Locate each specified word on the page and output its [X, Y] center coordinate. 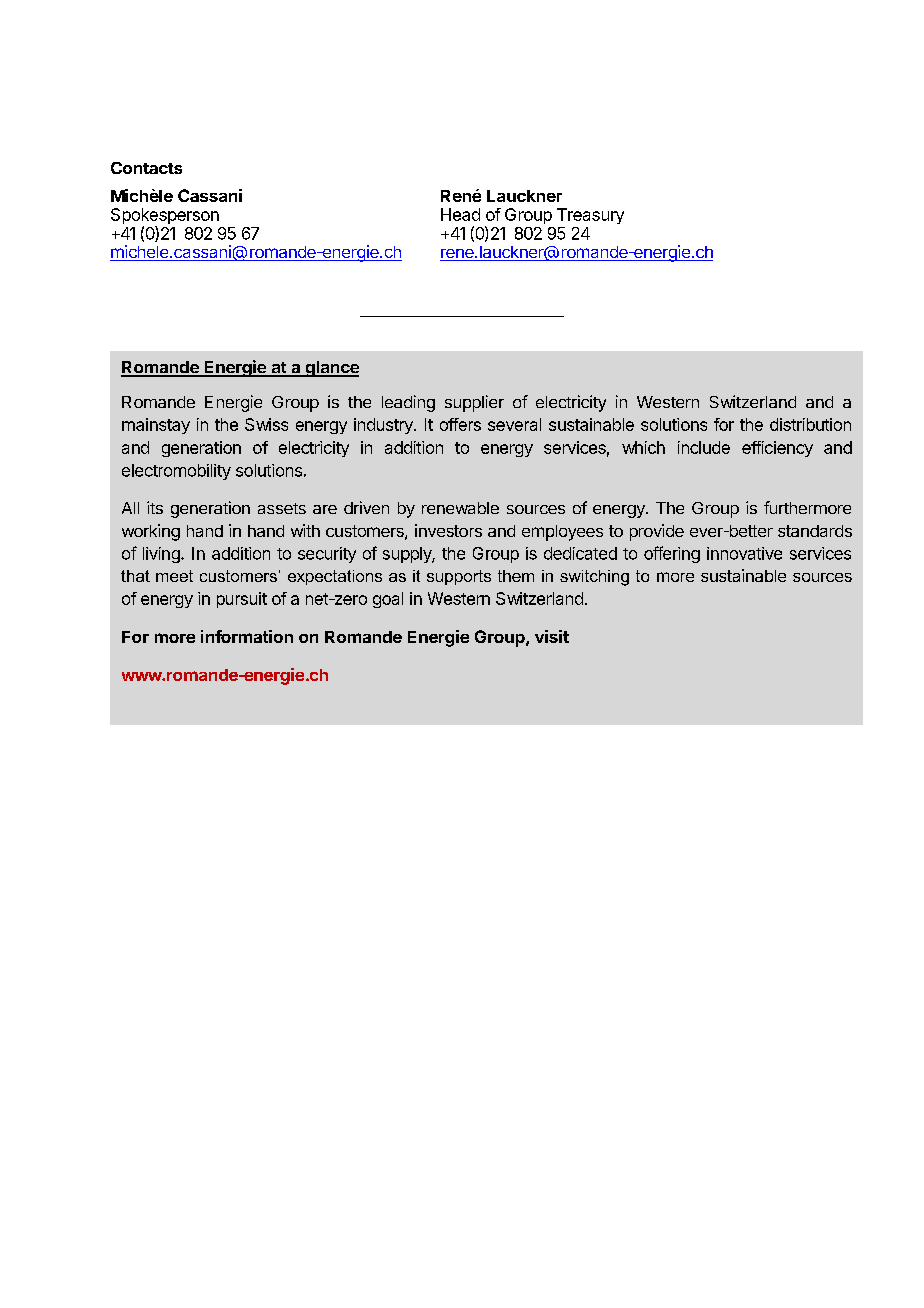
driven [366, 507]
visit [552, 636]
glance [331, 369]
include [704, 447]
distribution [810, 424]
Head [460, 214]
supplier [474, 403]
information [247, 636]
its [155, 507]
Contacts [146, 168]
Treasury [590, 216]
